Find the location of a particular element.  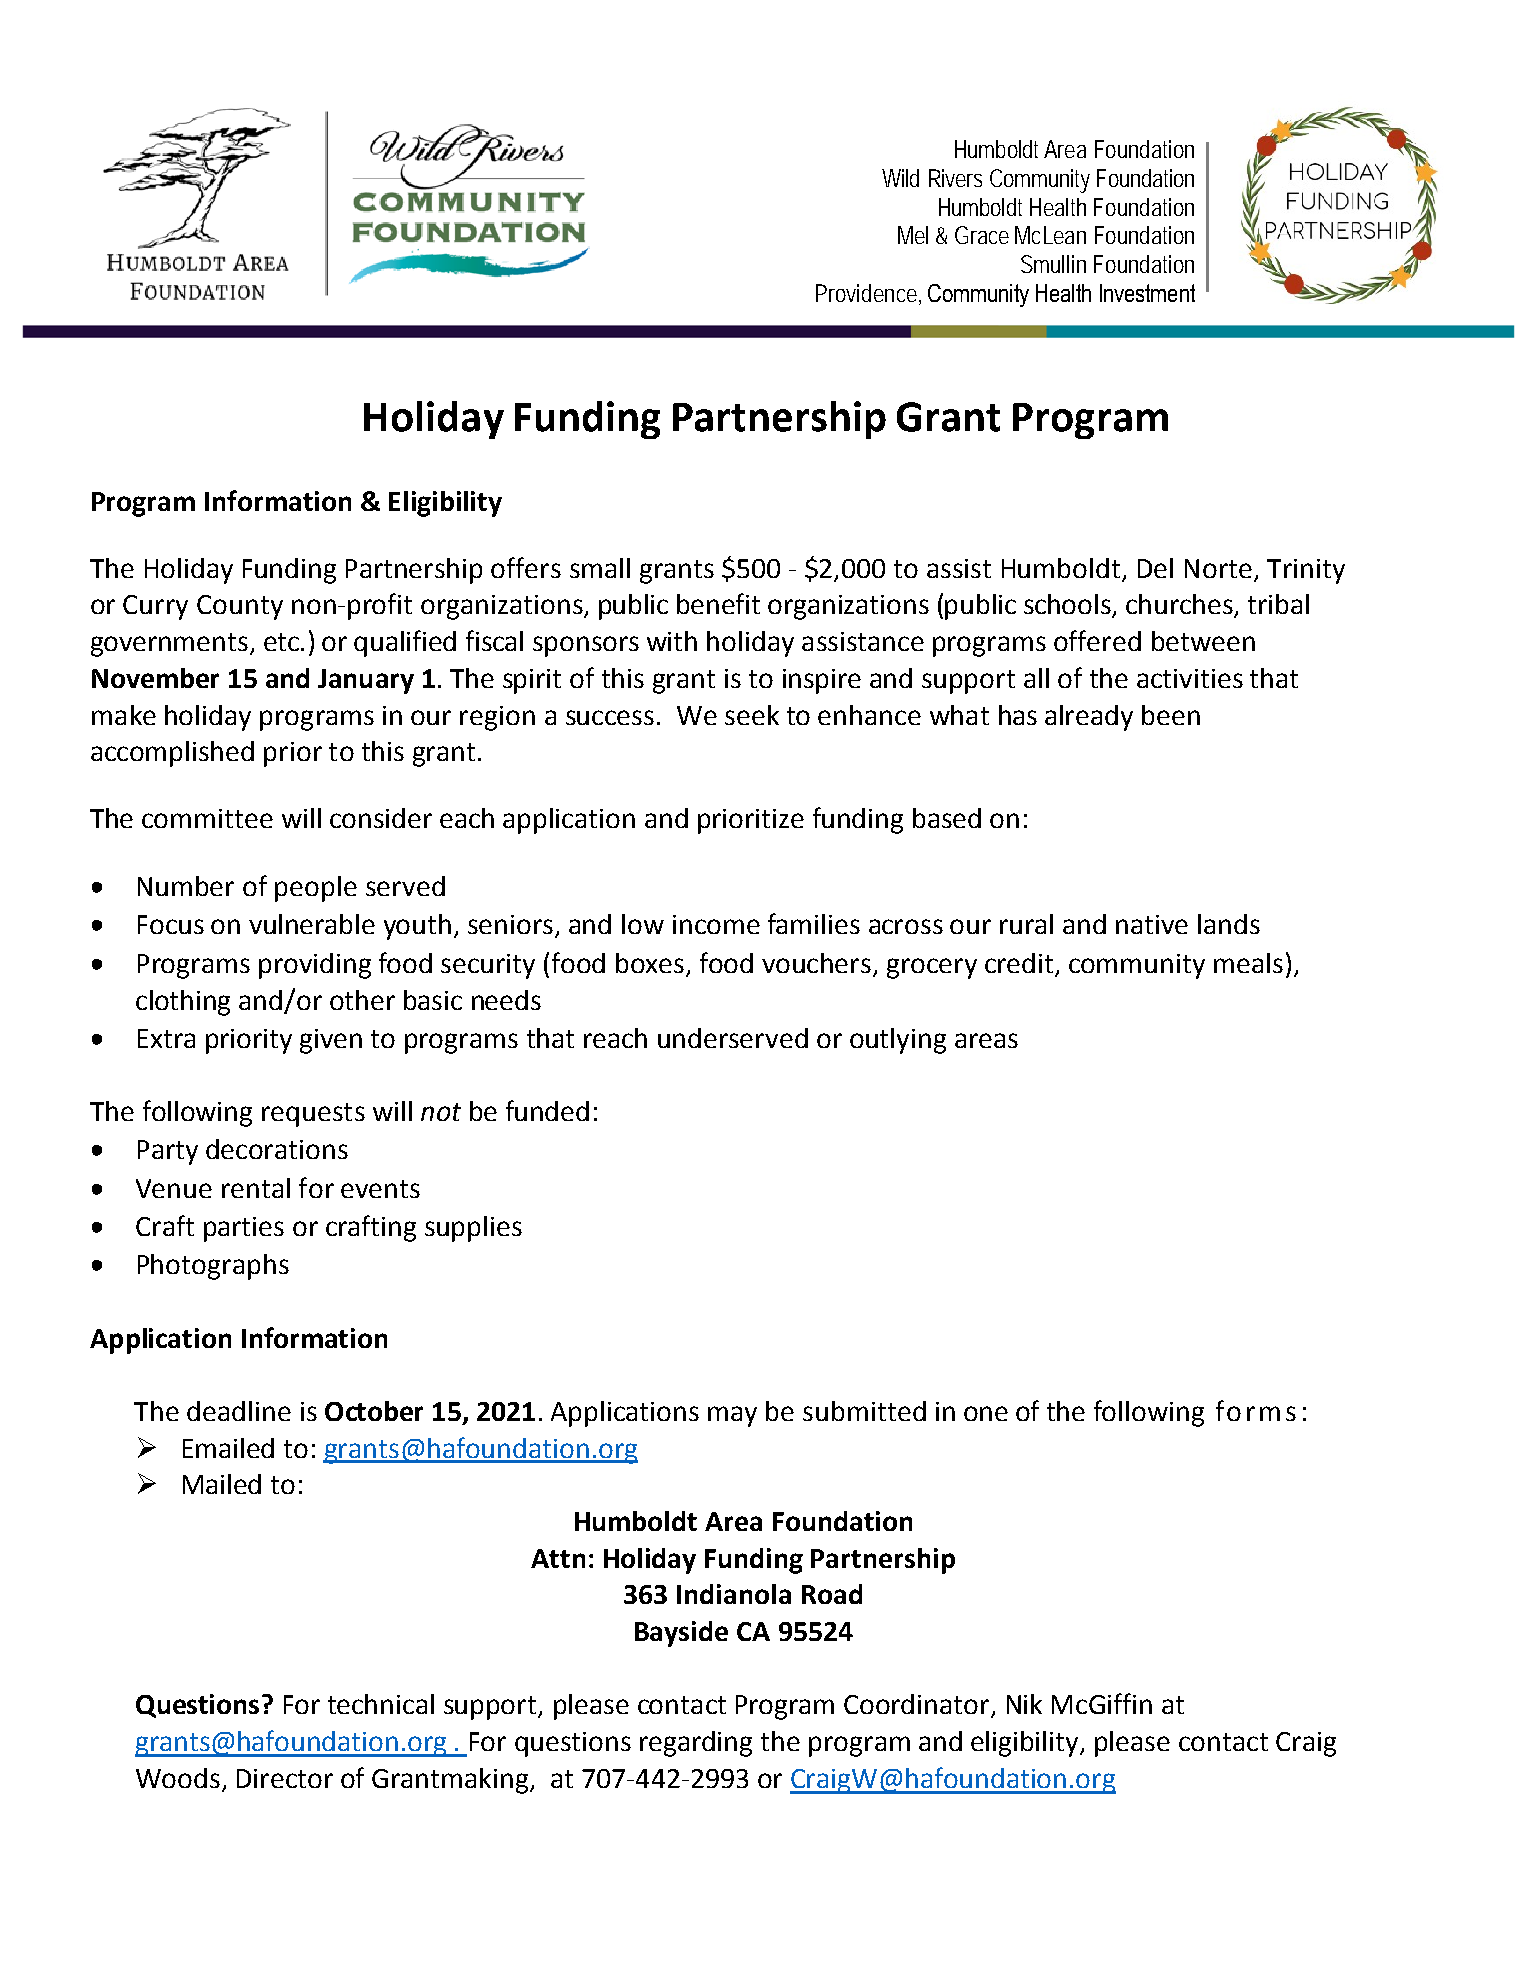

regarding is located at coordinates (696, 1744).
